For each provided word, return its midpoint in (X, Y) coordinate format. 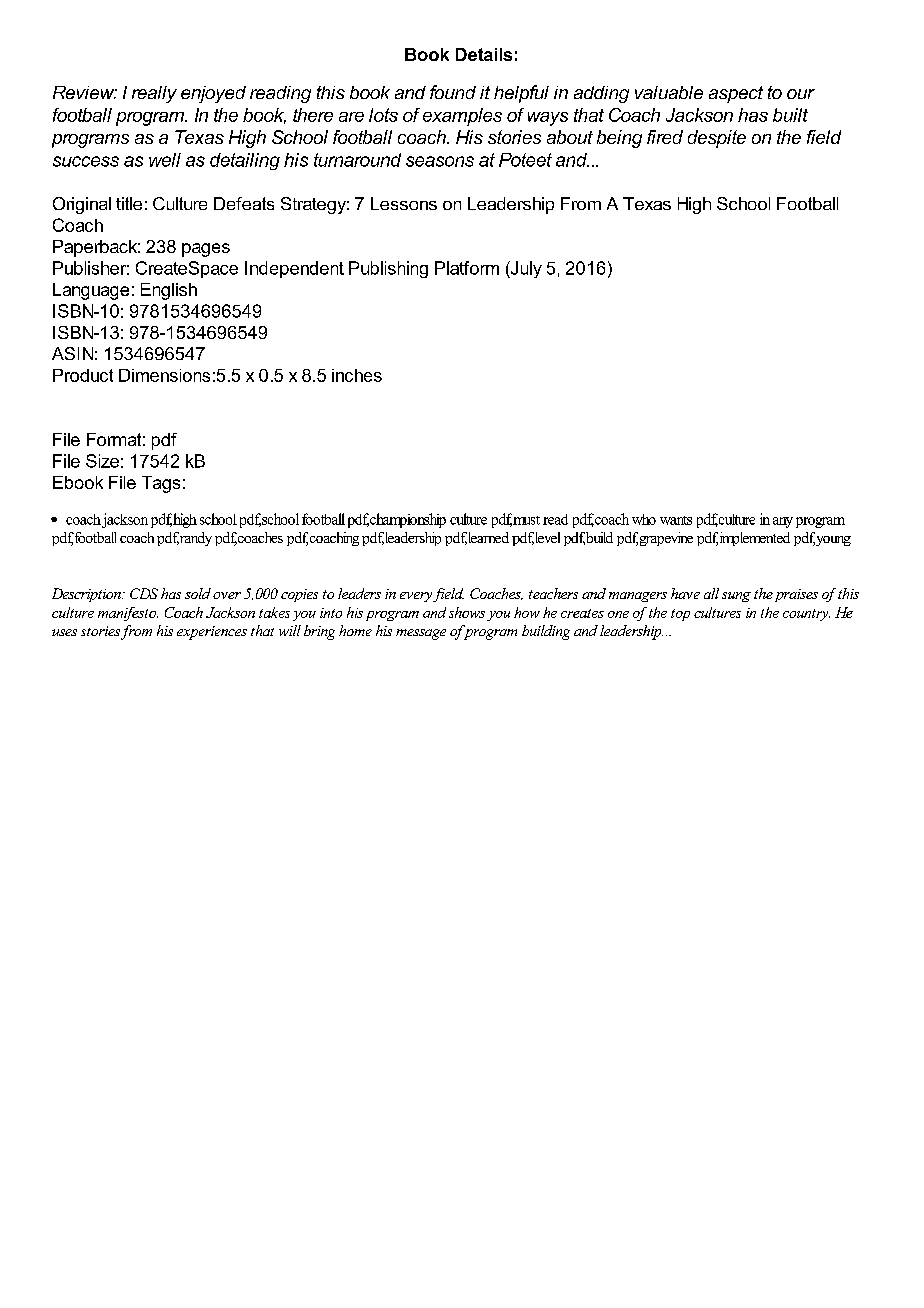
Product (83, 375)
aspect (736, 94)
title (129, 203)
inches (357, 375)
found (453, 92)
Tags (161, 484)
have (685, 593)
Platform (467, 268)
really (154, 94)
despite (717, 139)
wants (676, 520)
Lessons (404, 203)
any (783, 522)
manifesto (128, 614)
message (421, 634)
